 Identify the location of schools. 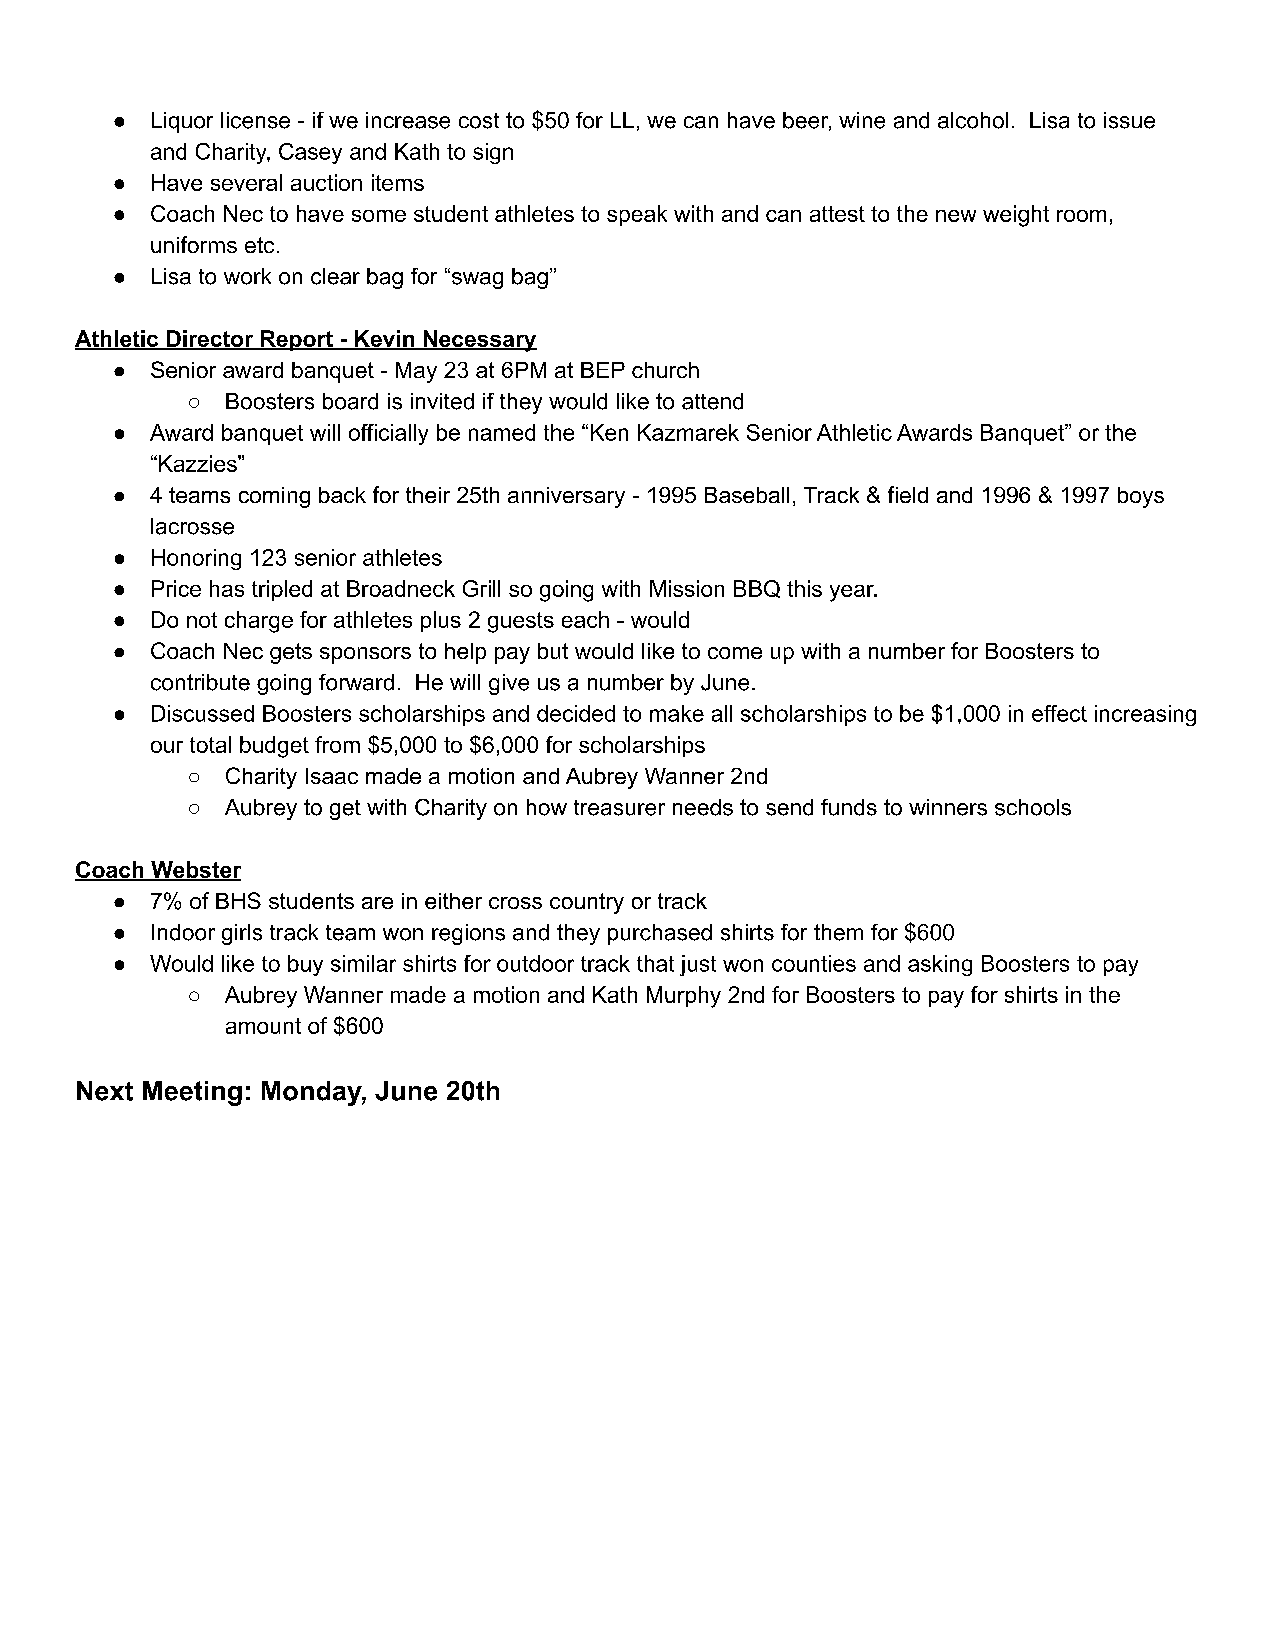
(1033, 807).
